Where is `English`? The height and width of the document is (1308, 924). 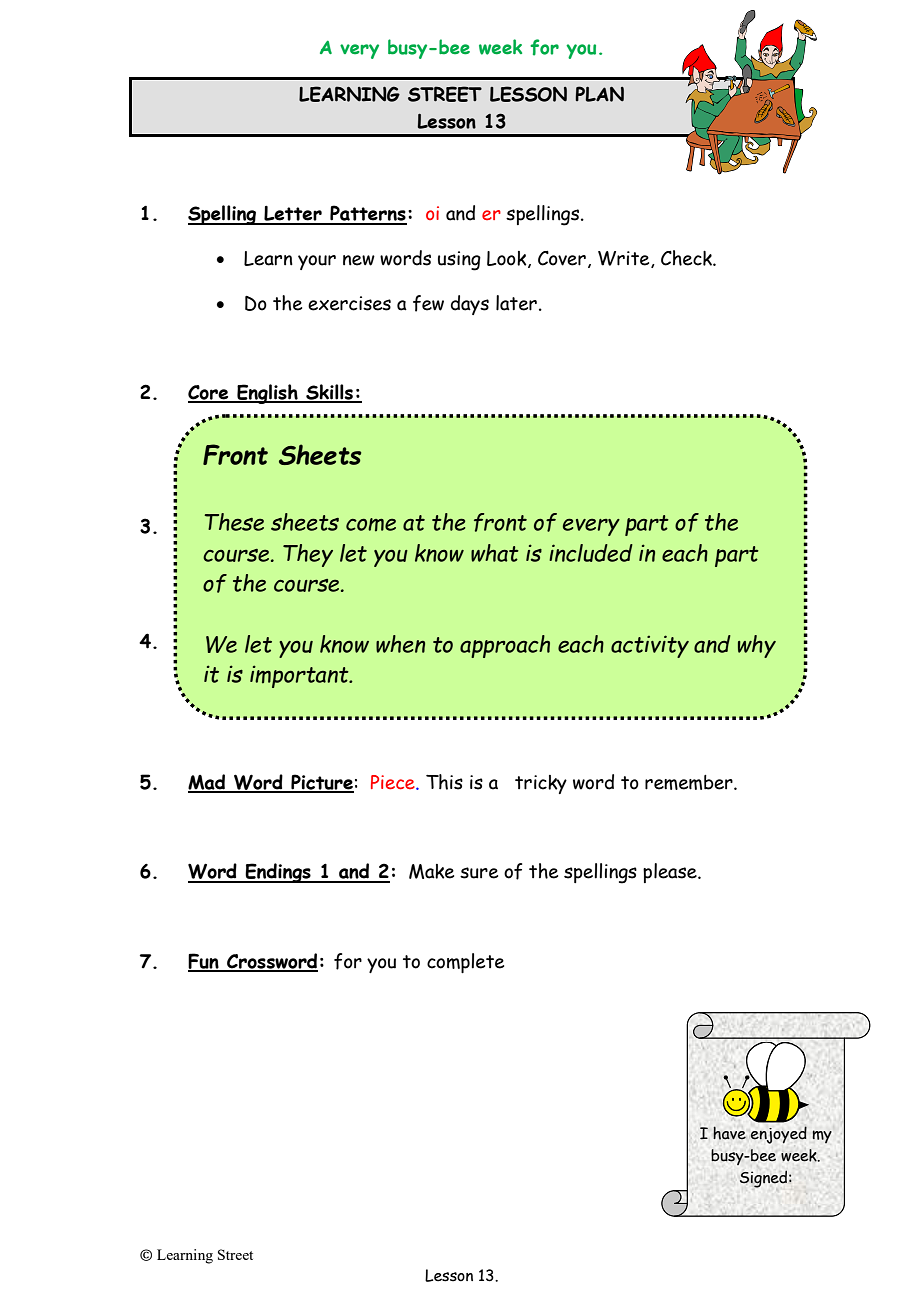
English is located at coordinates (267, 394).
